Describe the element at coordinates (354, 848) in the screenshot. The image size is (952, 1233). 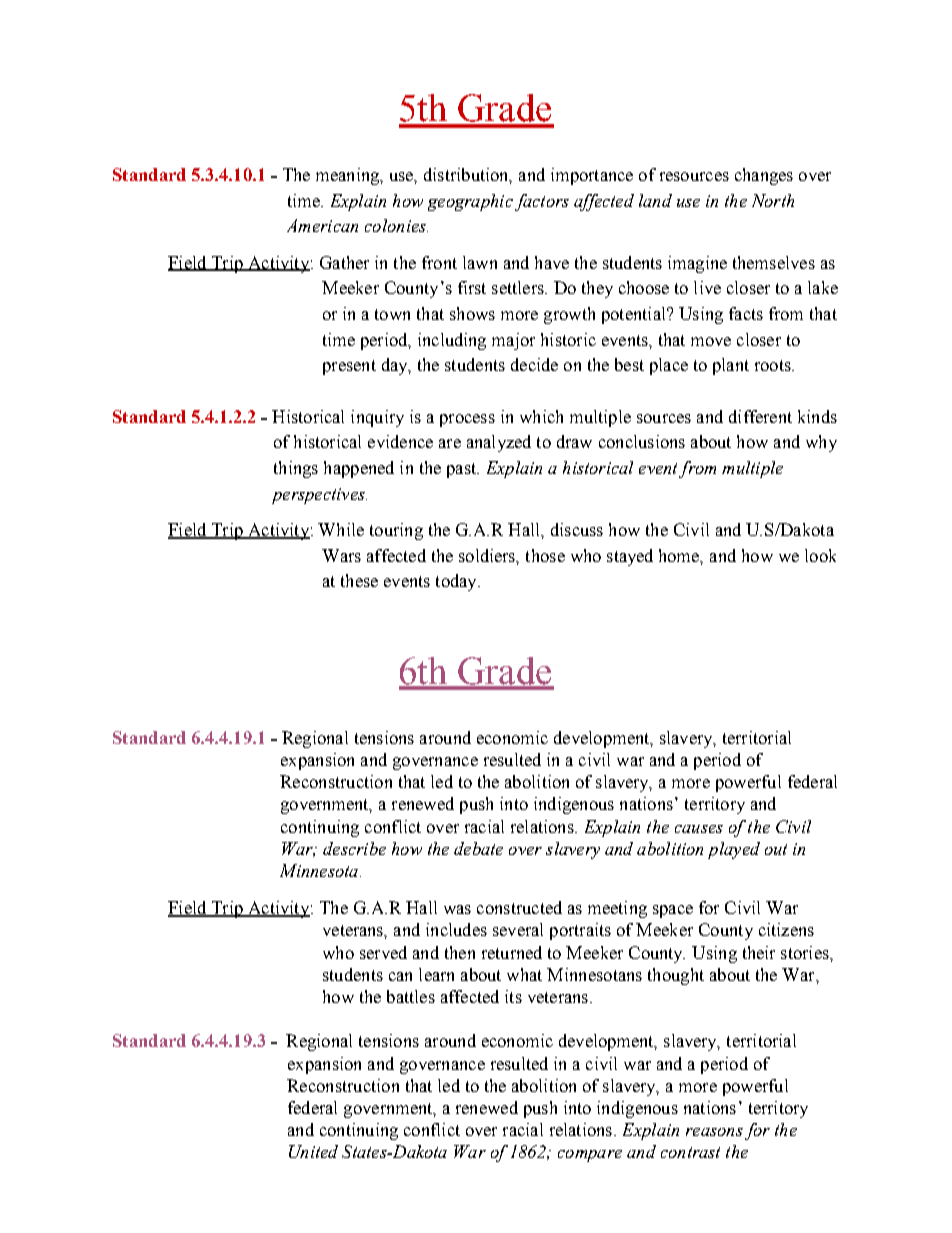
I see `describe` at that location.
